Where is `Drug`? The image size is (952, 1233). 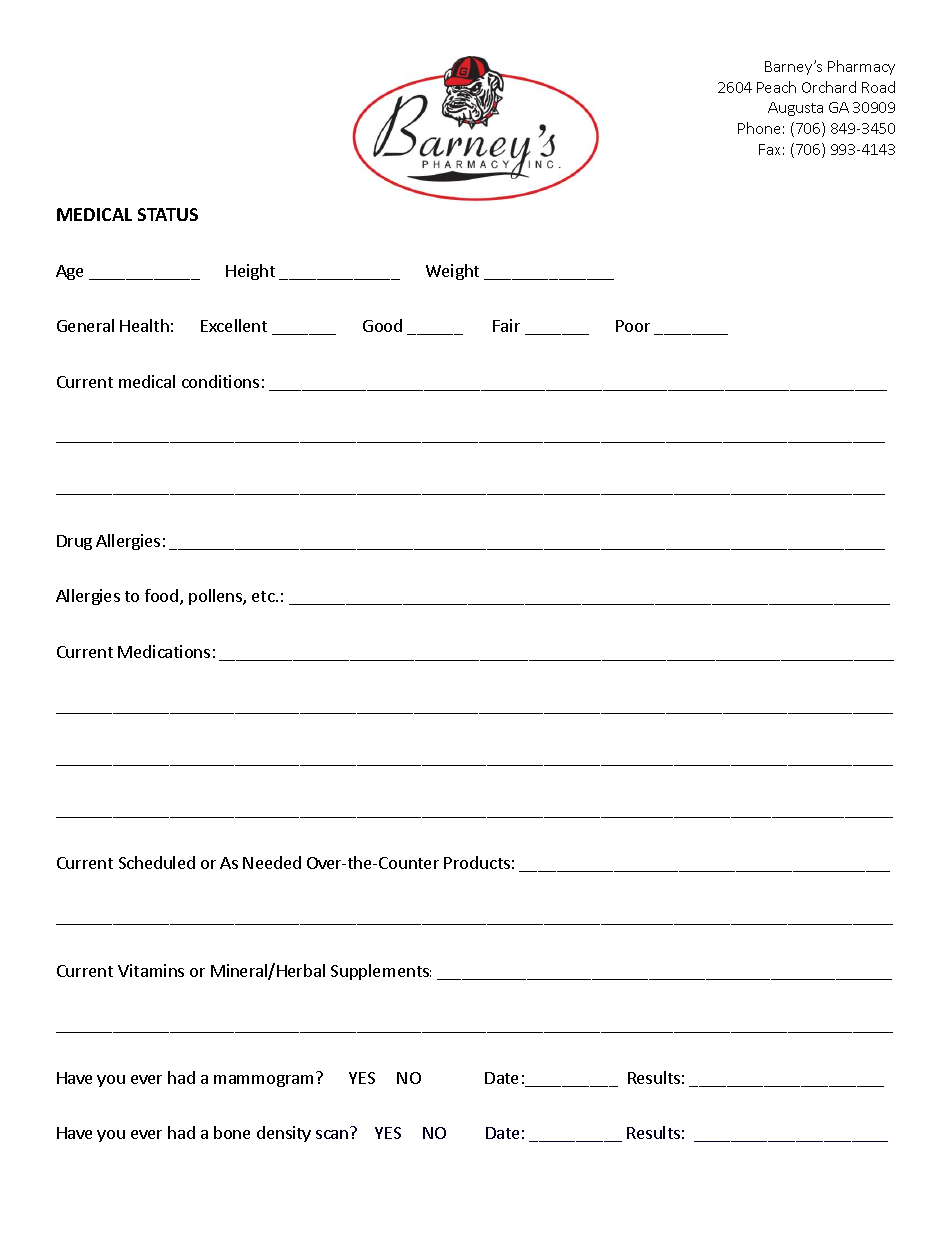 Drug is located at coordinates (74, 542).
